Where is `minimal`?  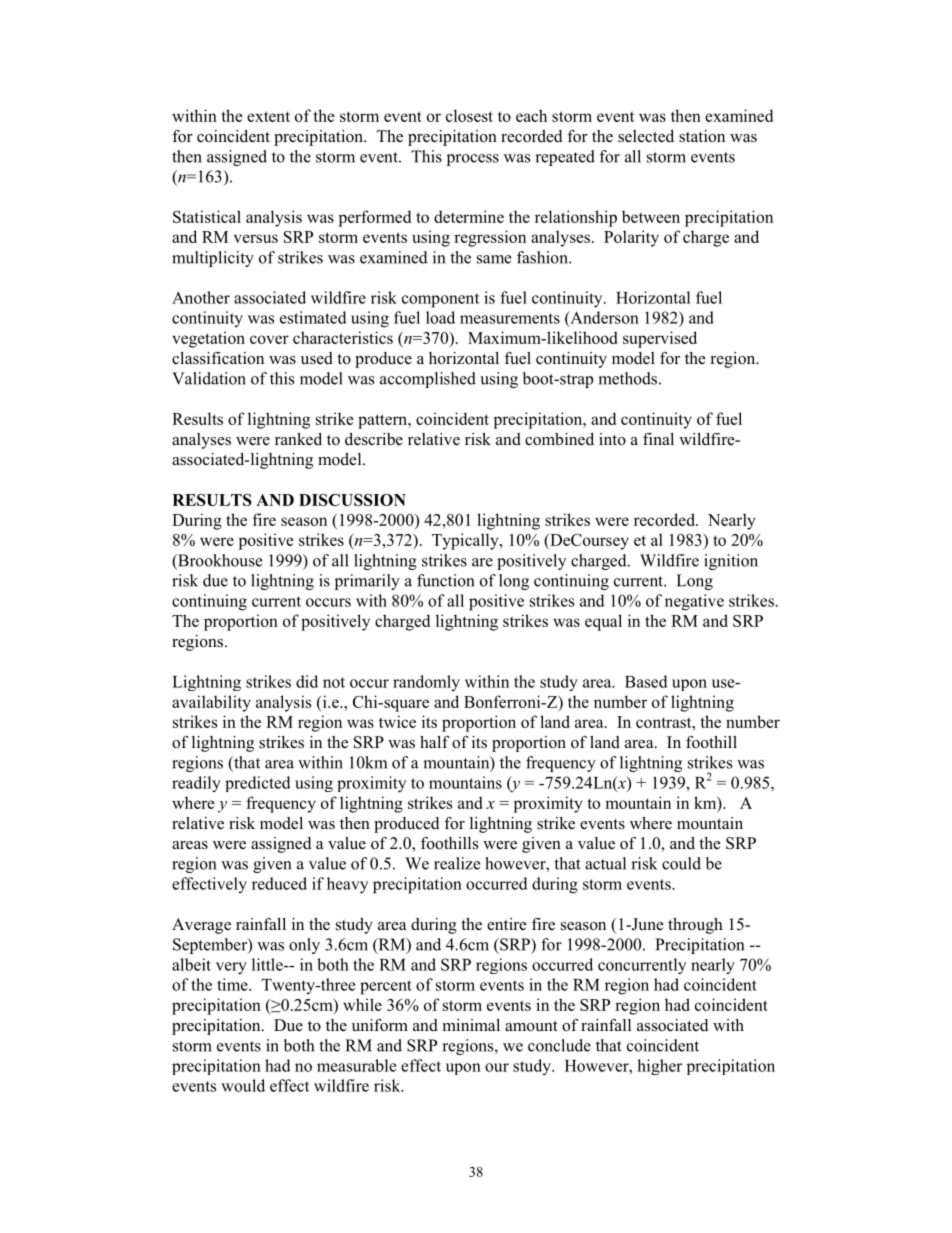
minimal is located at coordinates (471, 1025).
